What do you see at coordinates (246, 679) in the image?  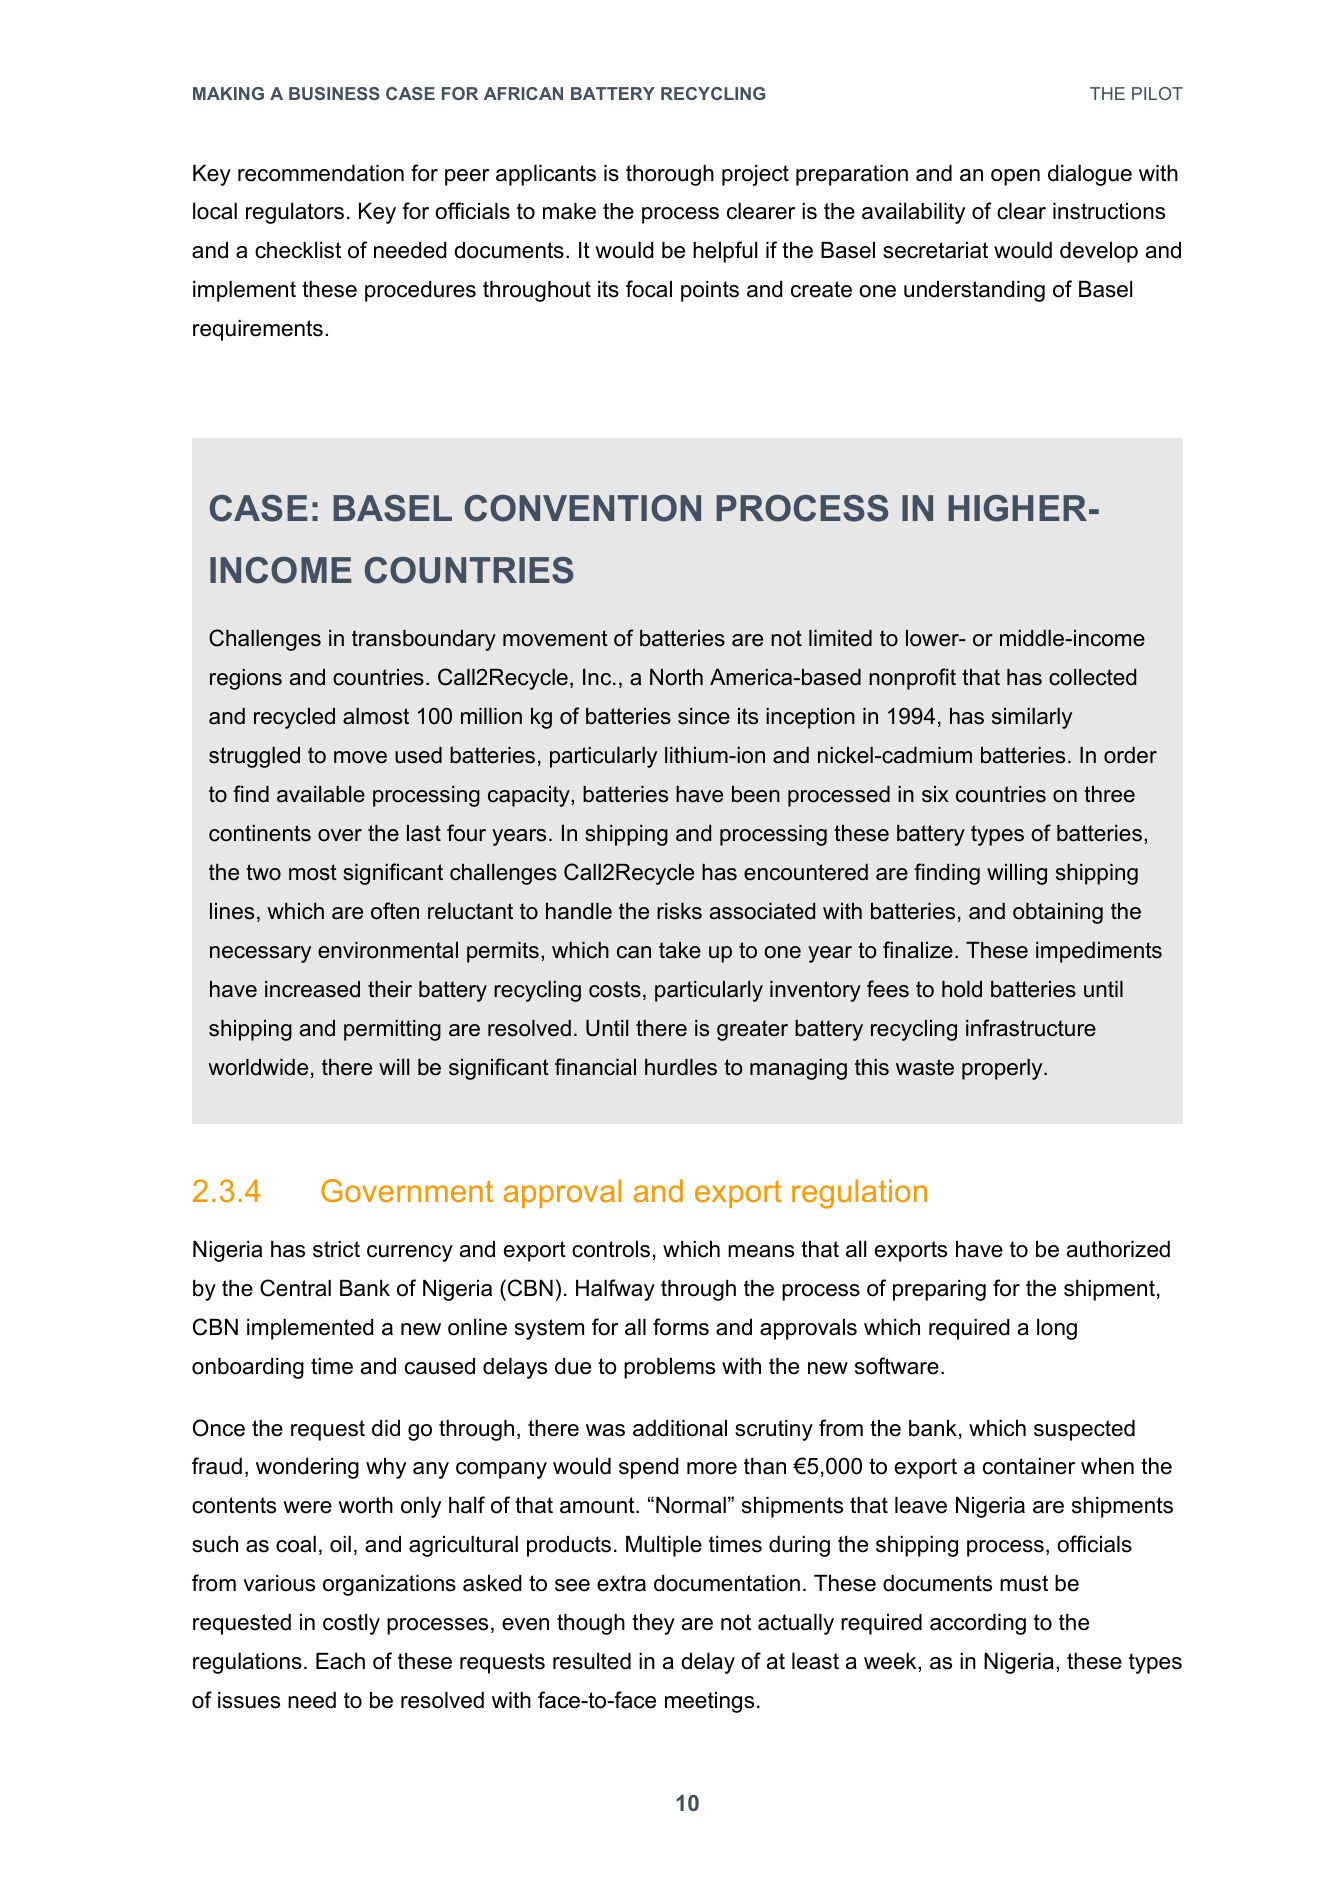 I see `regions` at bounding box center [246, 679].
